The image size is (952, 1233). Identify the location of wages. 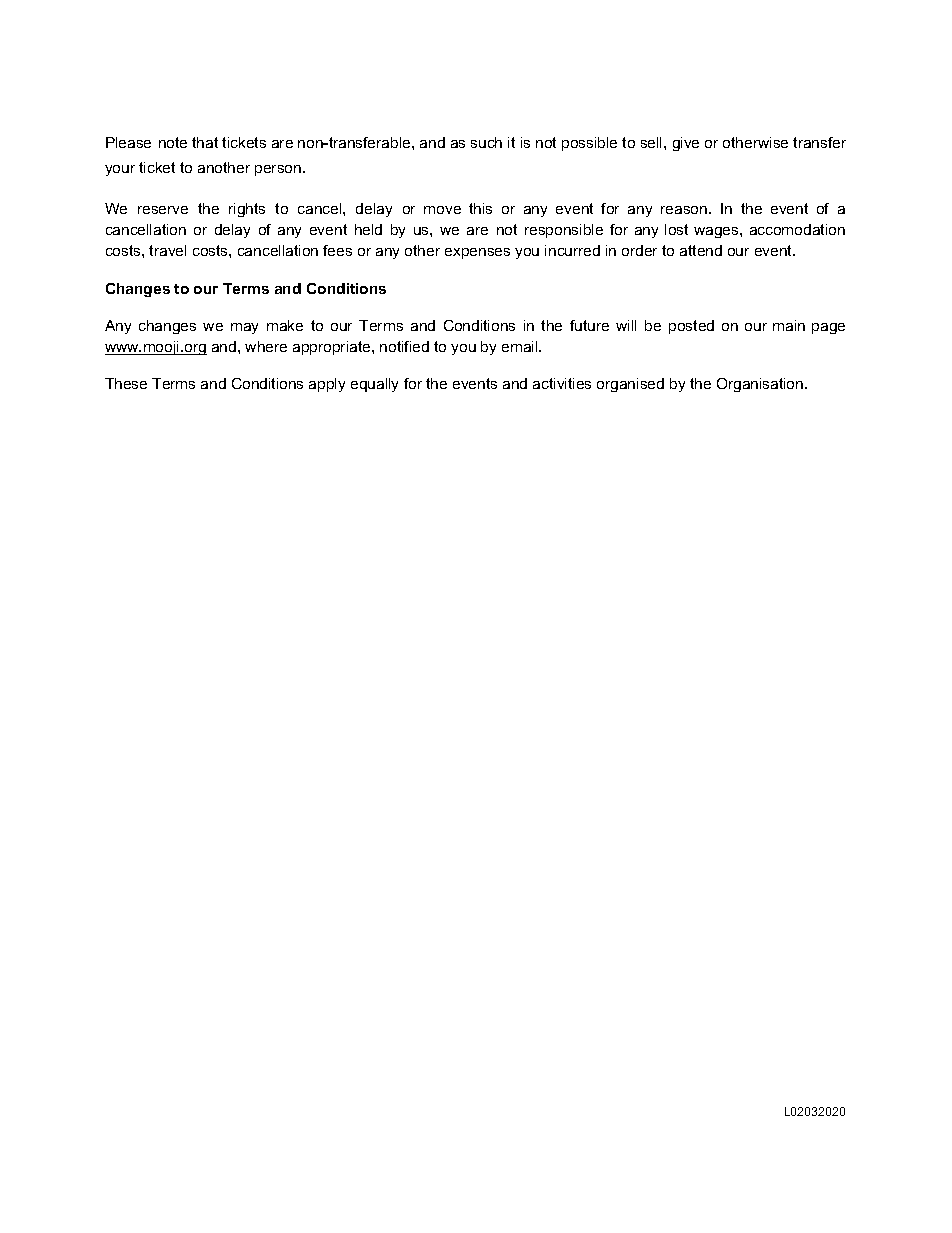
(717, 232).
